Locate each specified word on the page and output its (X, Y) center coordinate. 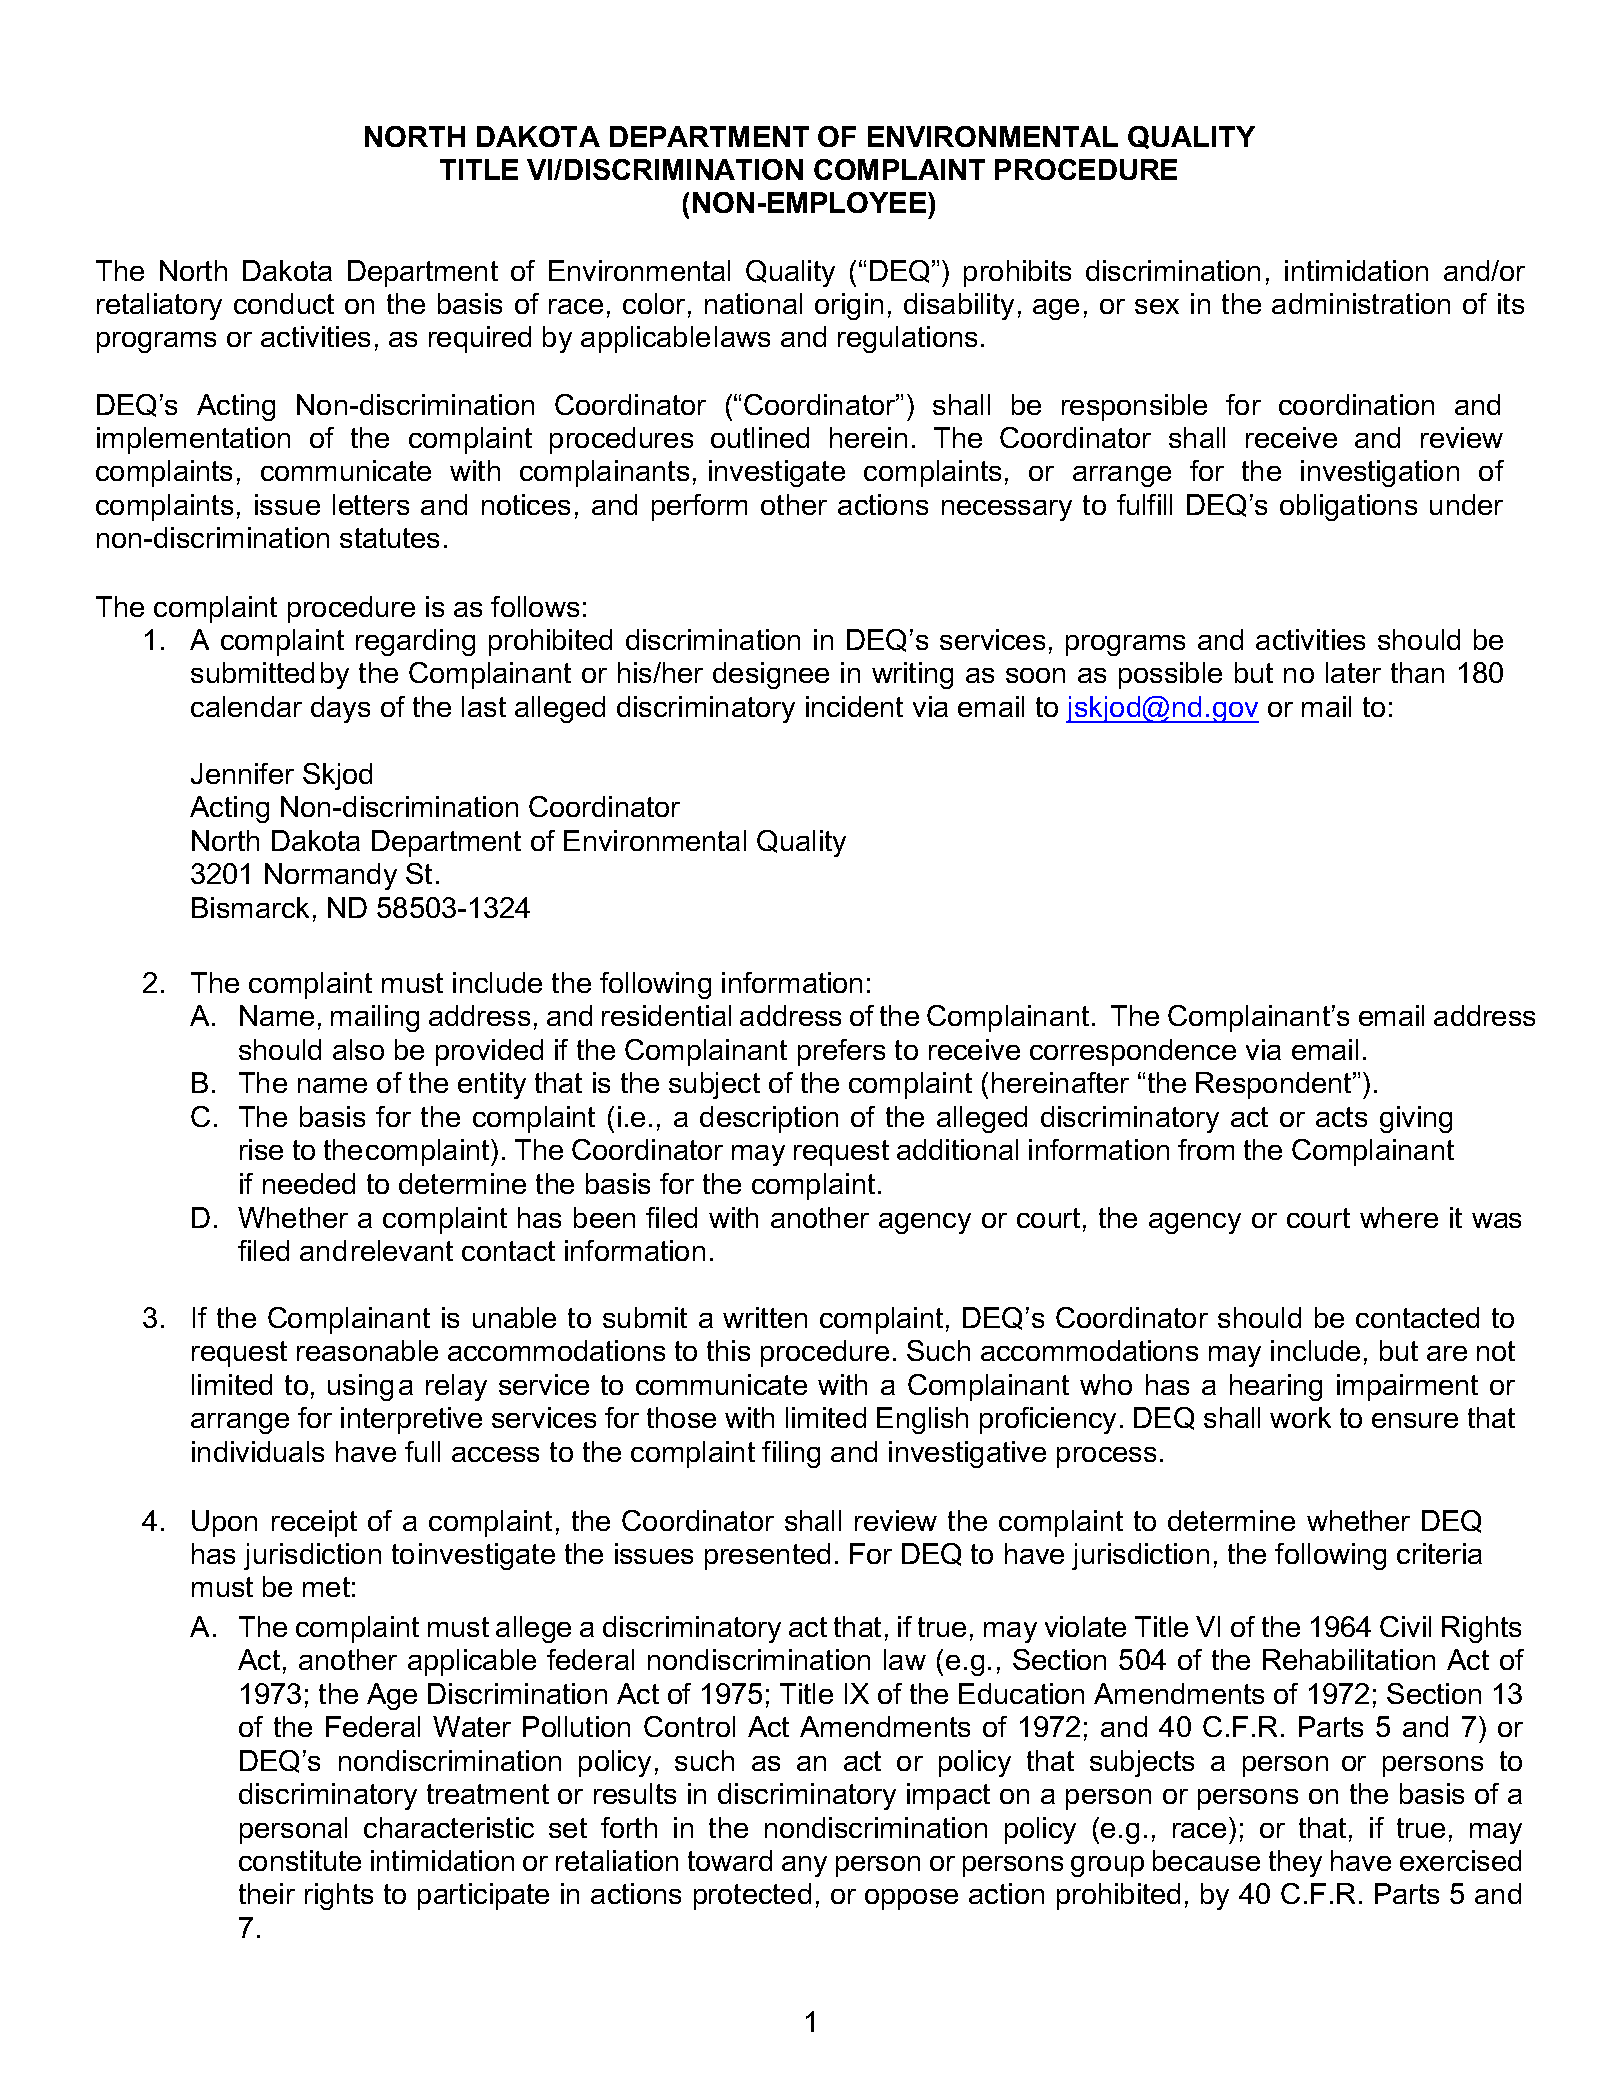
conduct (284, 303)
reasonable (367, 1350)
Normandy (331, 876)
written (765, 1317)
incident (854, 706)
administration (1361, 303)
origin (849, 306)
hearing (1276, 1387)
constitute (300, 1860)
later (1353, 672)
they (1295, 1863)
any (804, 1866)
